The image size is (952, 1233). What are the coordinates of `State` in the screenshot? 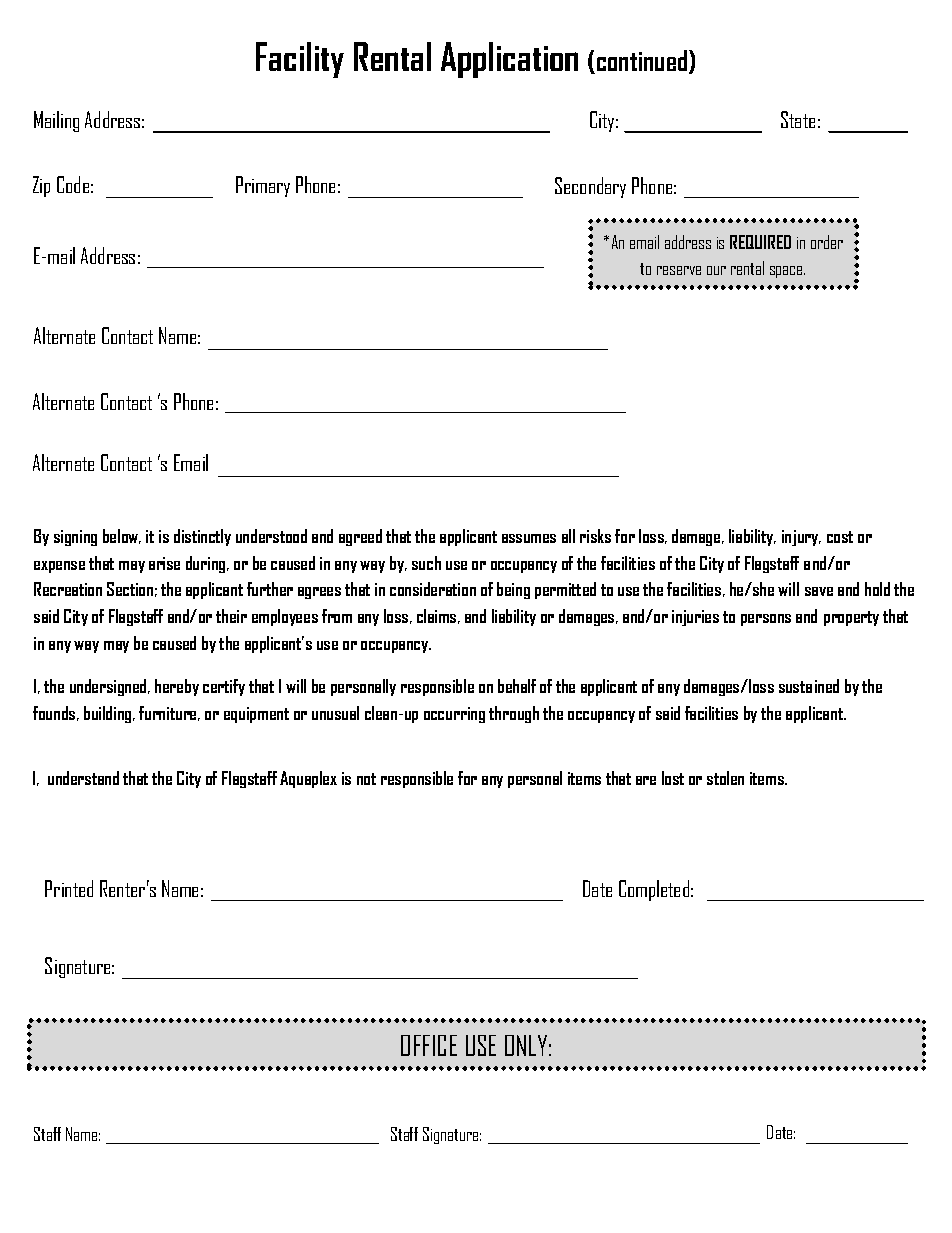 It's located at (798, 119).
